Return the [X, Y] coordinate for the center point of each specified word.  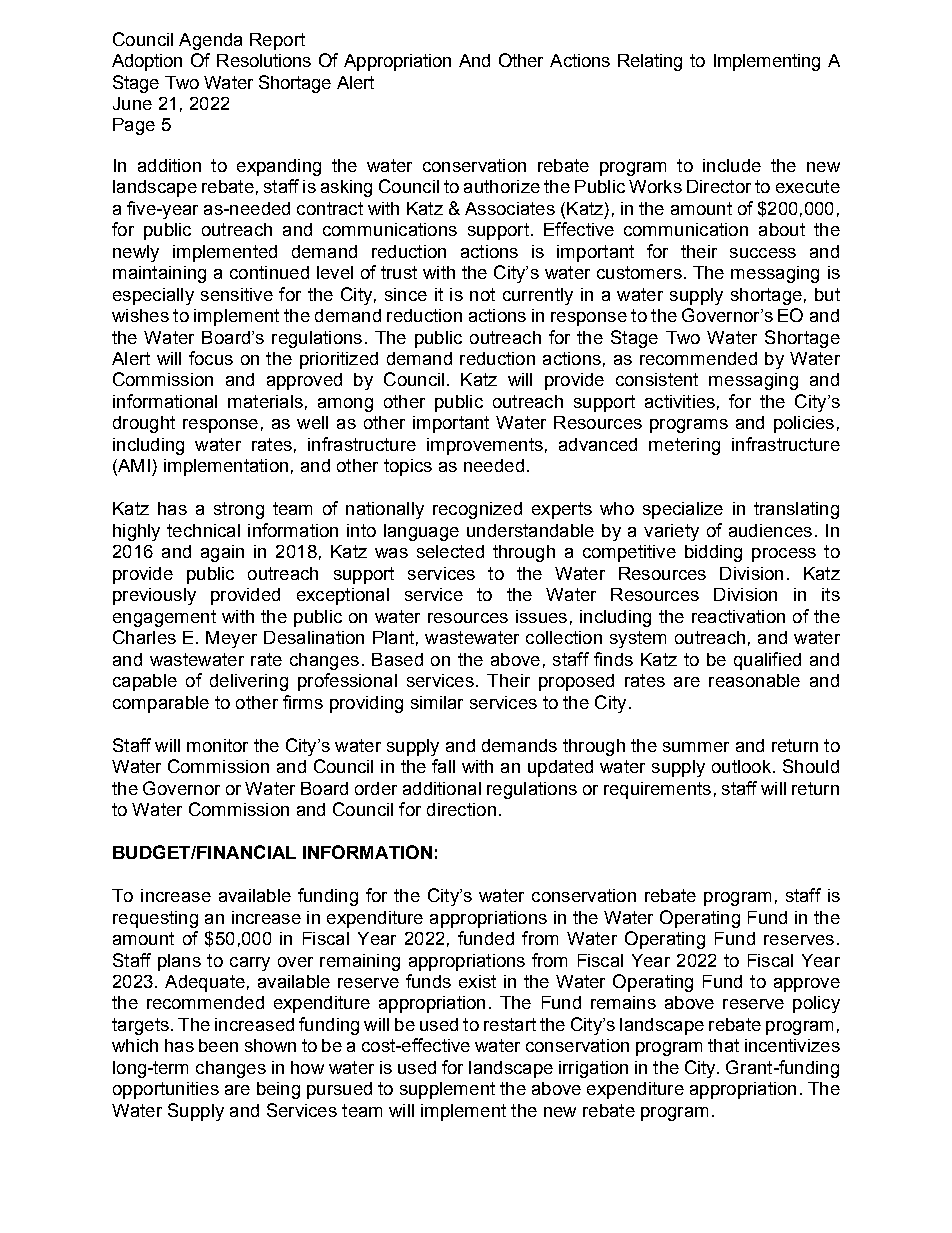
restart [510, 1024]
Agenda [210, 41]
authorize [502, 186]
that [723, 1045]
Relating [650, 62]
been [218, 1045]
